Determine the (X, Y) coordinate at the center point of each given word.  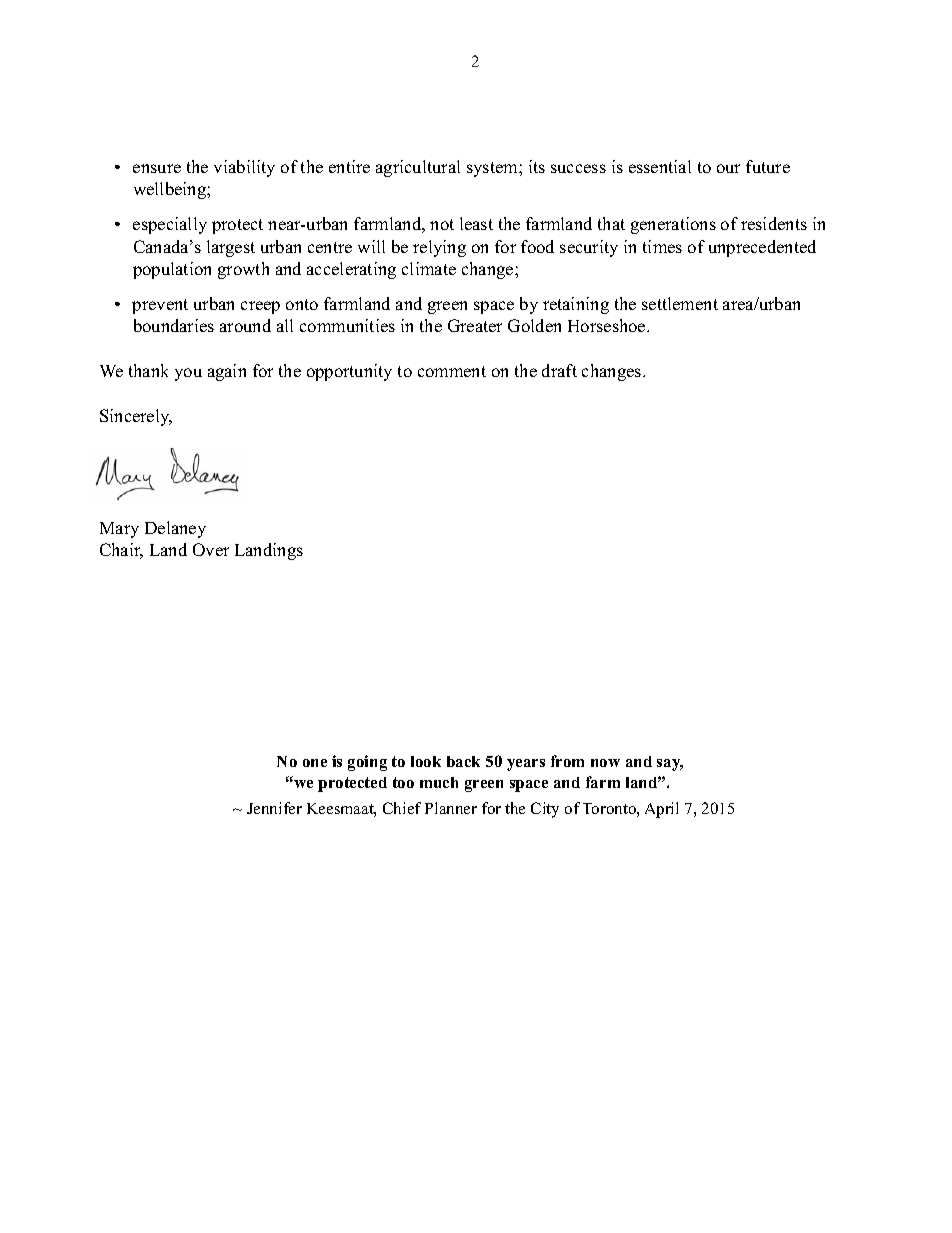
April (661, 810)
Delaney (175, 529)
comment (452, 371)
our (728, 168)
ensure (157, 168)
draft (559, 370)
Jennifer (274, 808)
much (439, 782)
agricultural (418, 168)
